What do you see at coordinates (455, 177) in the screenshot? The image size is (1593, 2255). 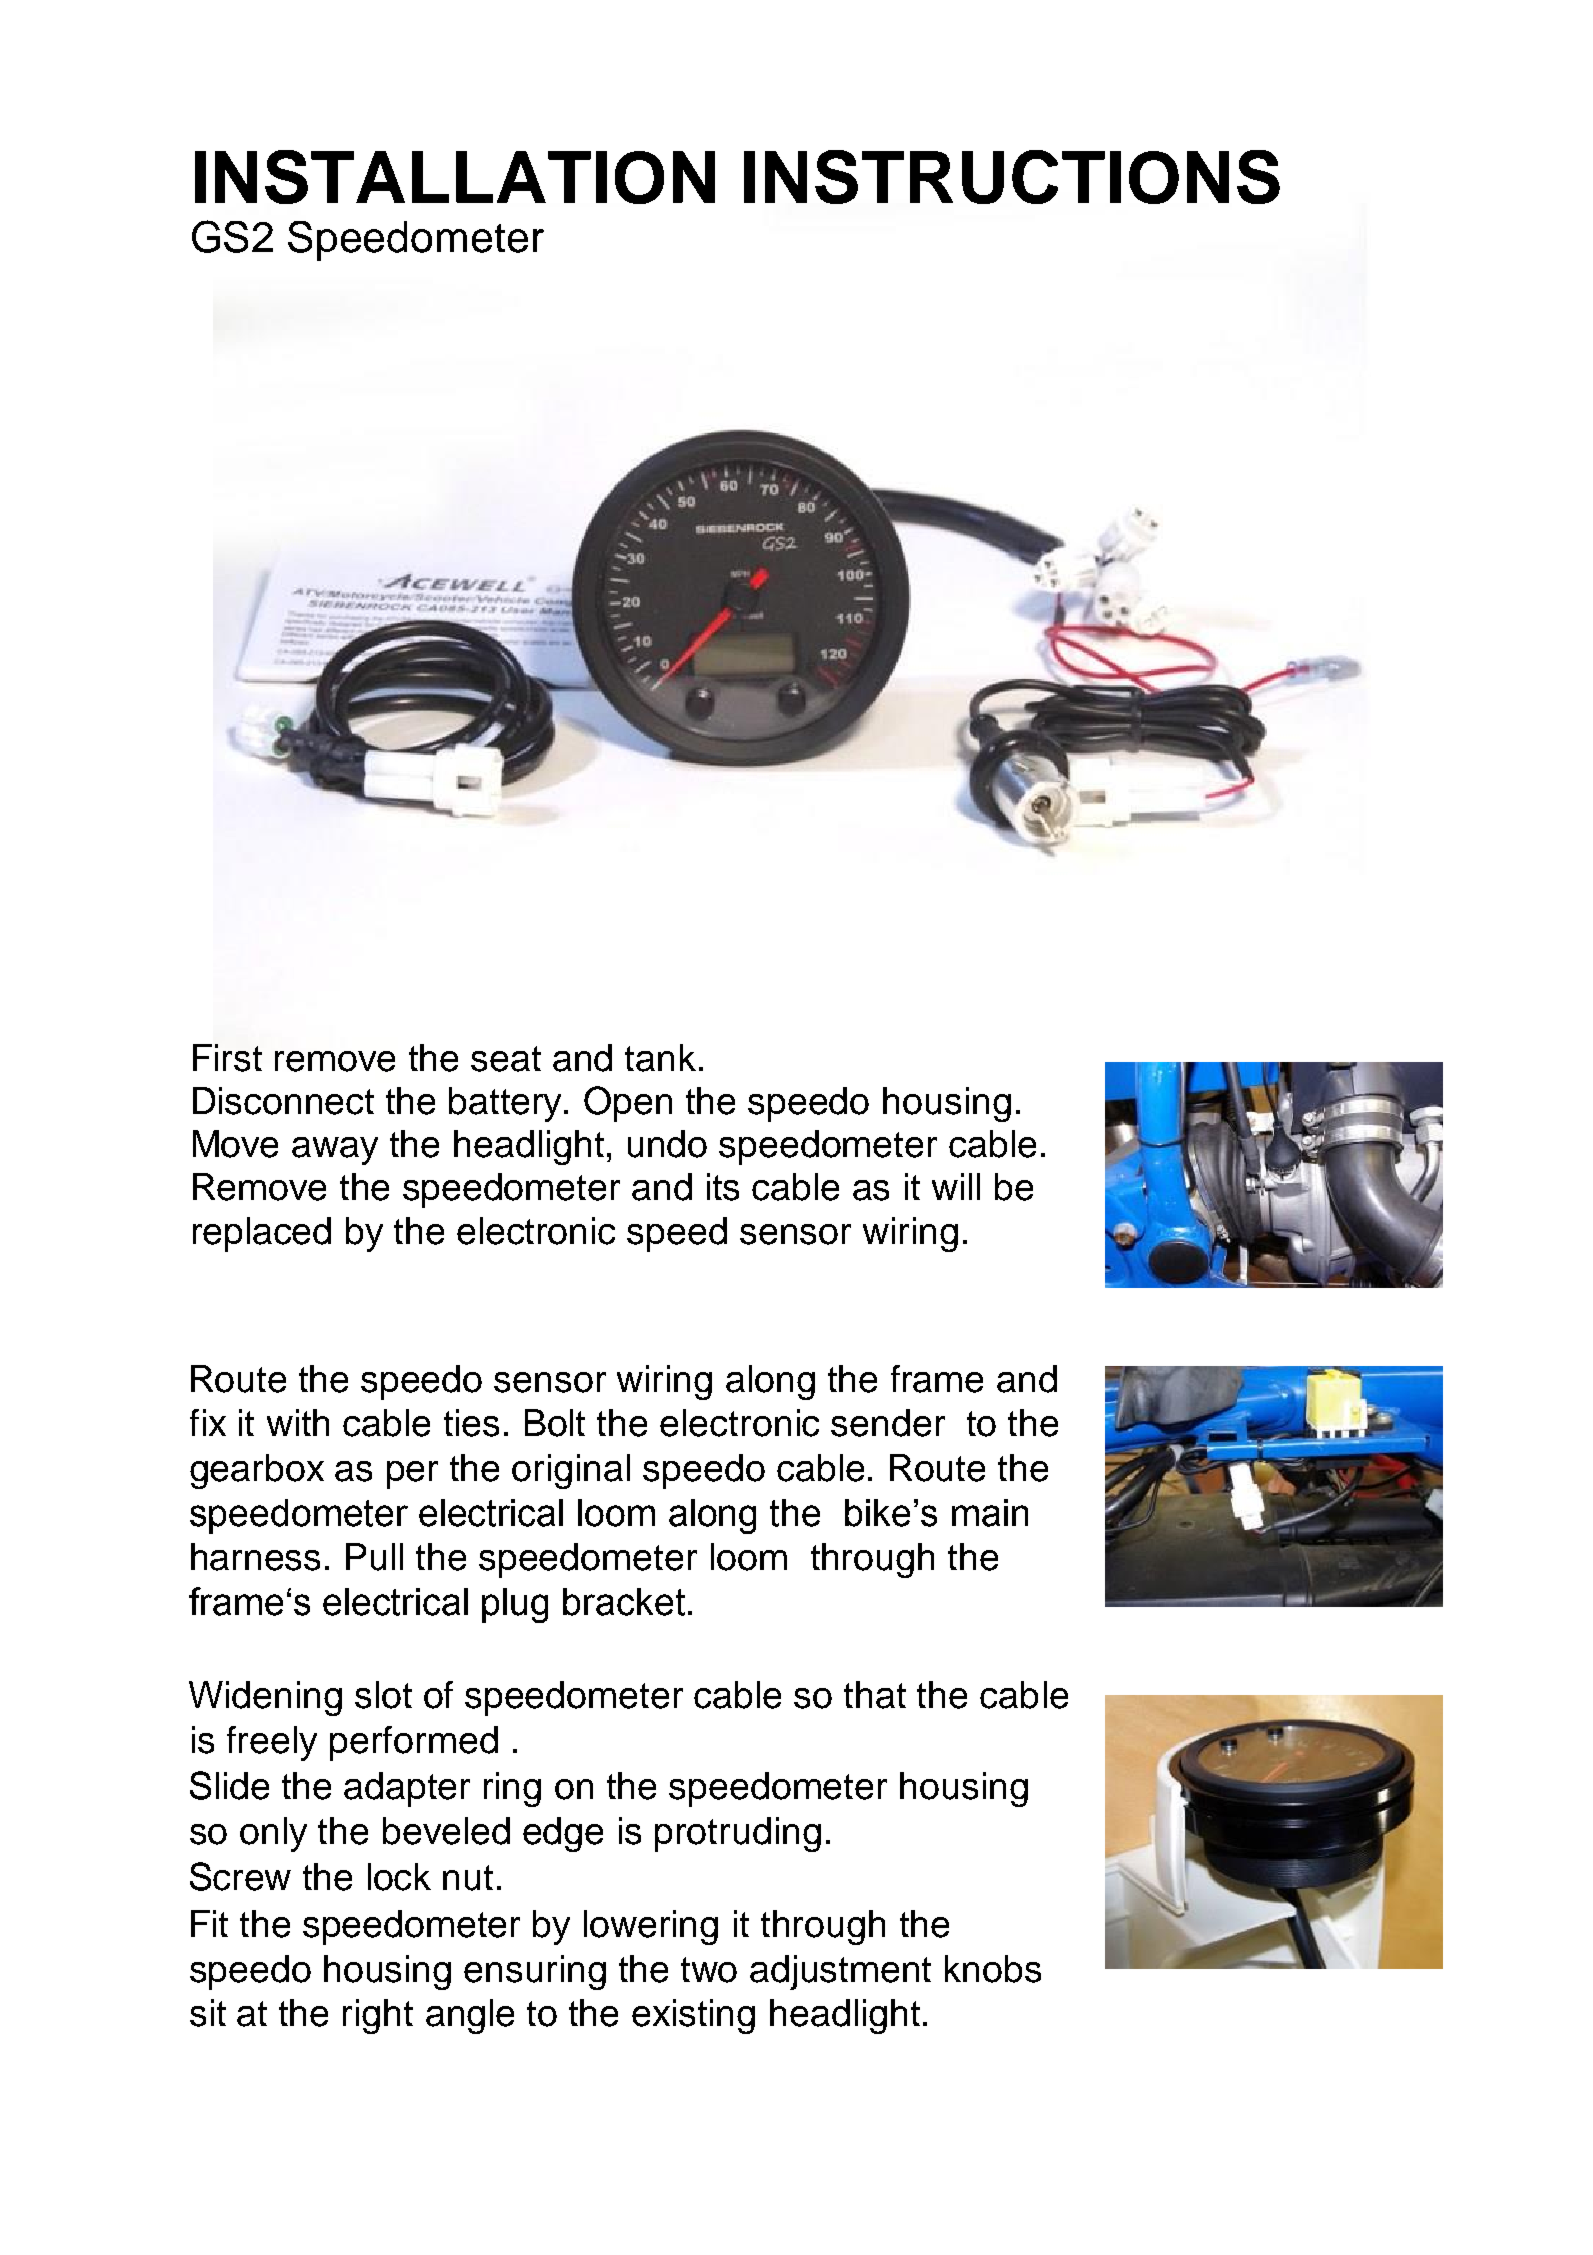 I see `INSTALLATION` at bounding box center [455, 177].
